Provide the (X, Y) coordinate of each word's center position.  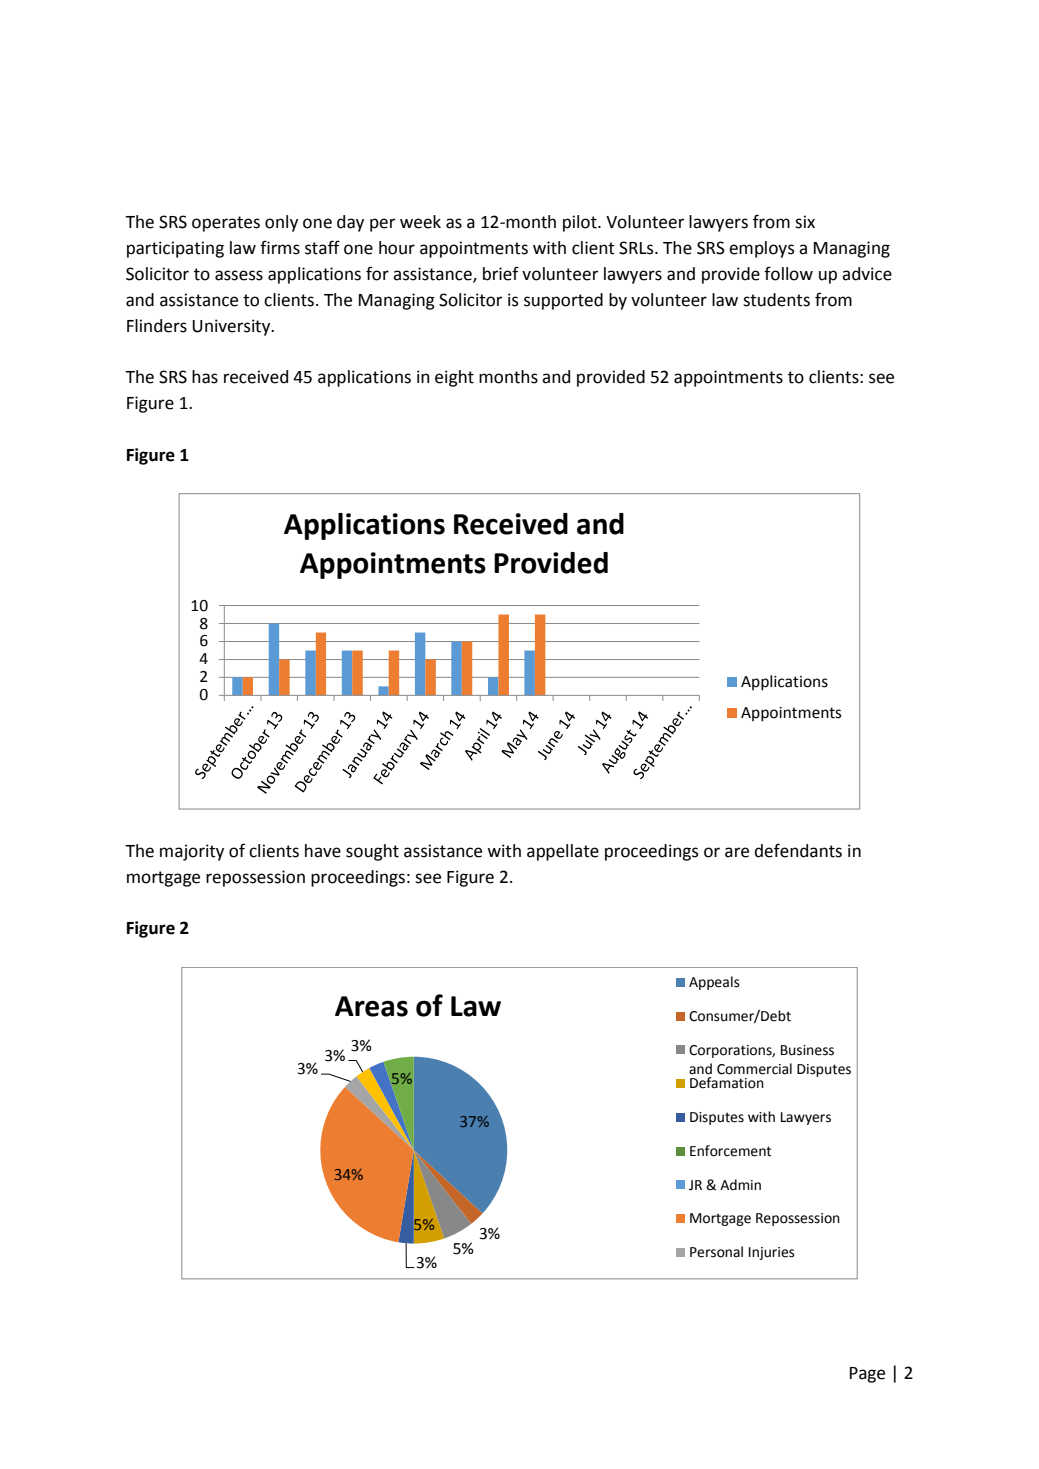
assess (239, 275)
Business (807, 1050)
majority (192, 852)
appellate (563, 852)
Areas (371, 1006)
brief (501, 273)
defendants (798, 850)
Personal (716, 1252)
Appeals (714, 983)
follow (788, 273)
